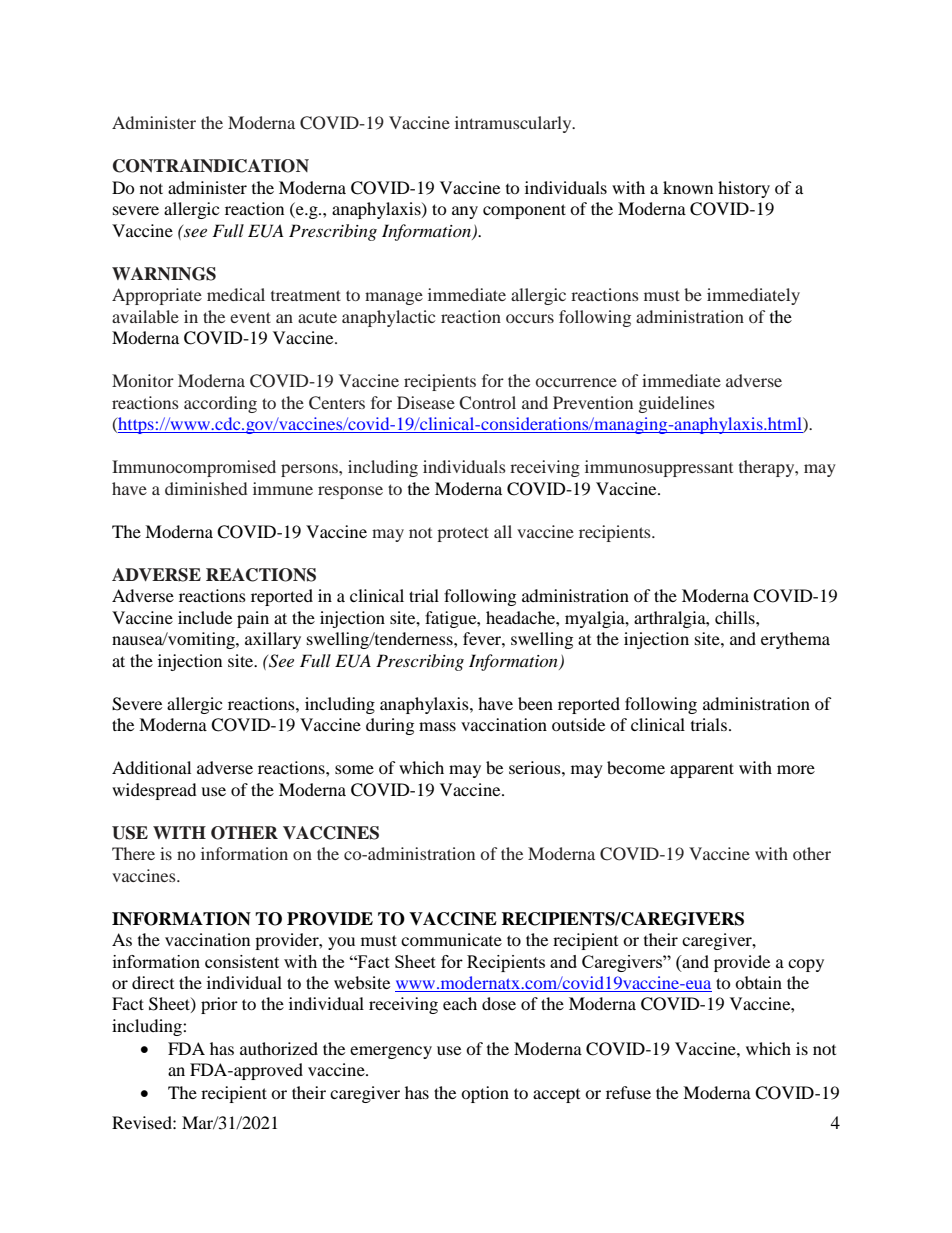 The height and width of the screenshot is (1233, 952). What do you see at coordinates (279, 1048) in the screenshot?
I see `authorized` at bounding box center [279, 1048].
